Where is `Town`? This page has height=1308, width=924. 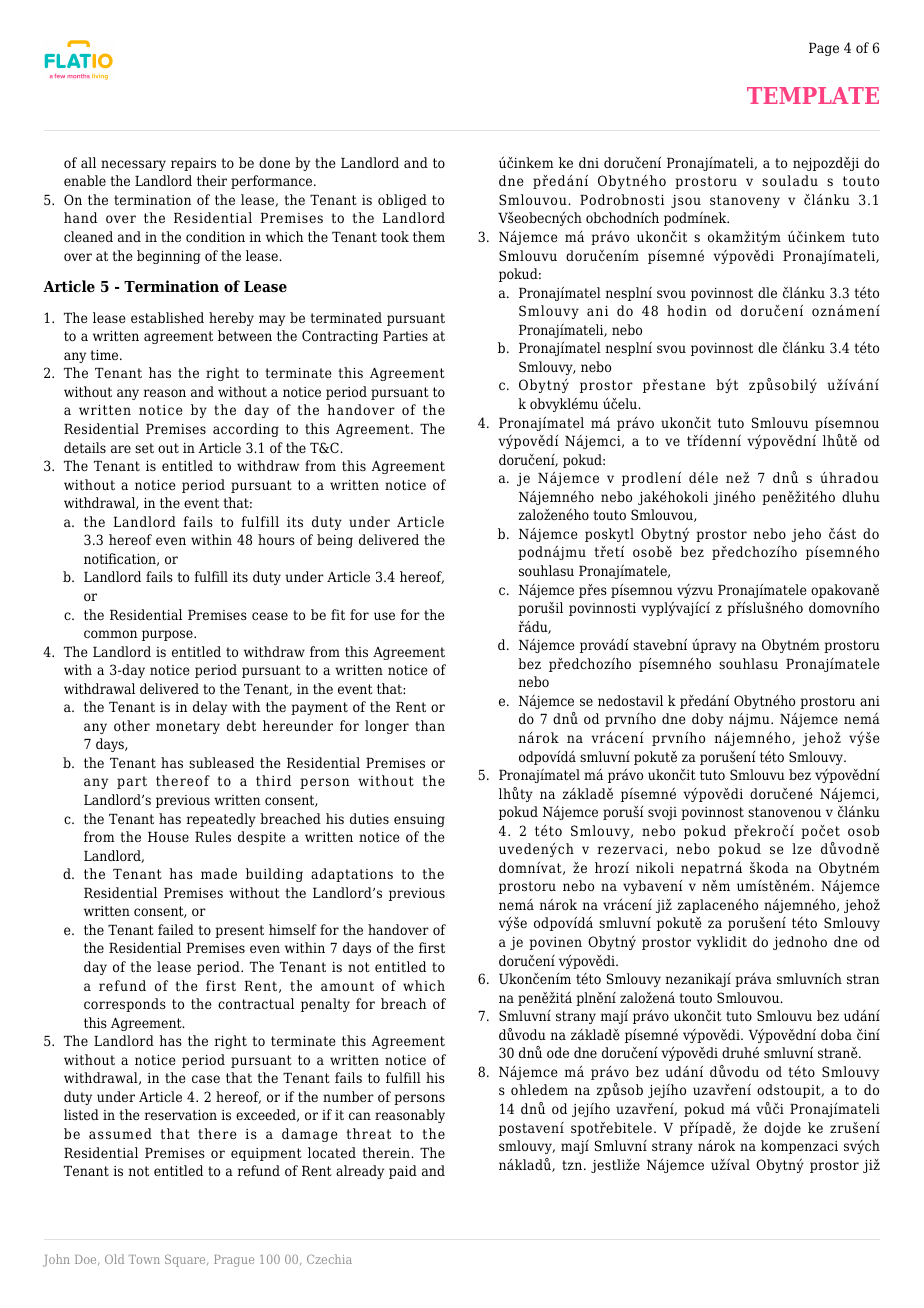 Town is located at coordinates (144, 1259).
